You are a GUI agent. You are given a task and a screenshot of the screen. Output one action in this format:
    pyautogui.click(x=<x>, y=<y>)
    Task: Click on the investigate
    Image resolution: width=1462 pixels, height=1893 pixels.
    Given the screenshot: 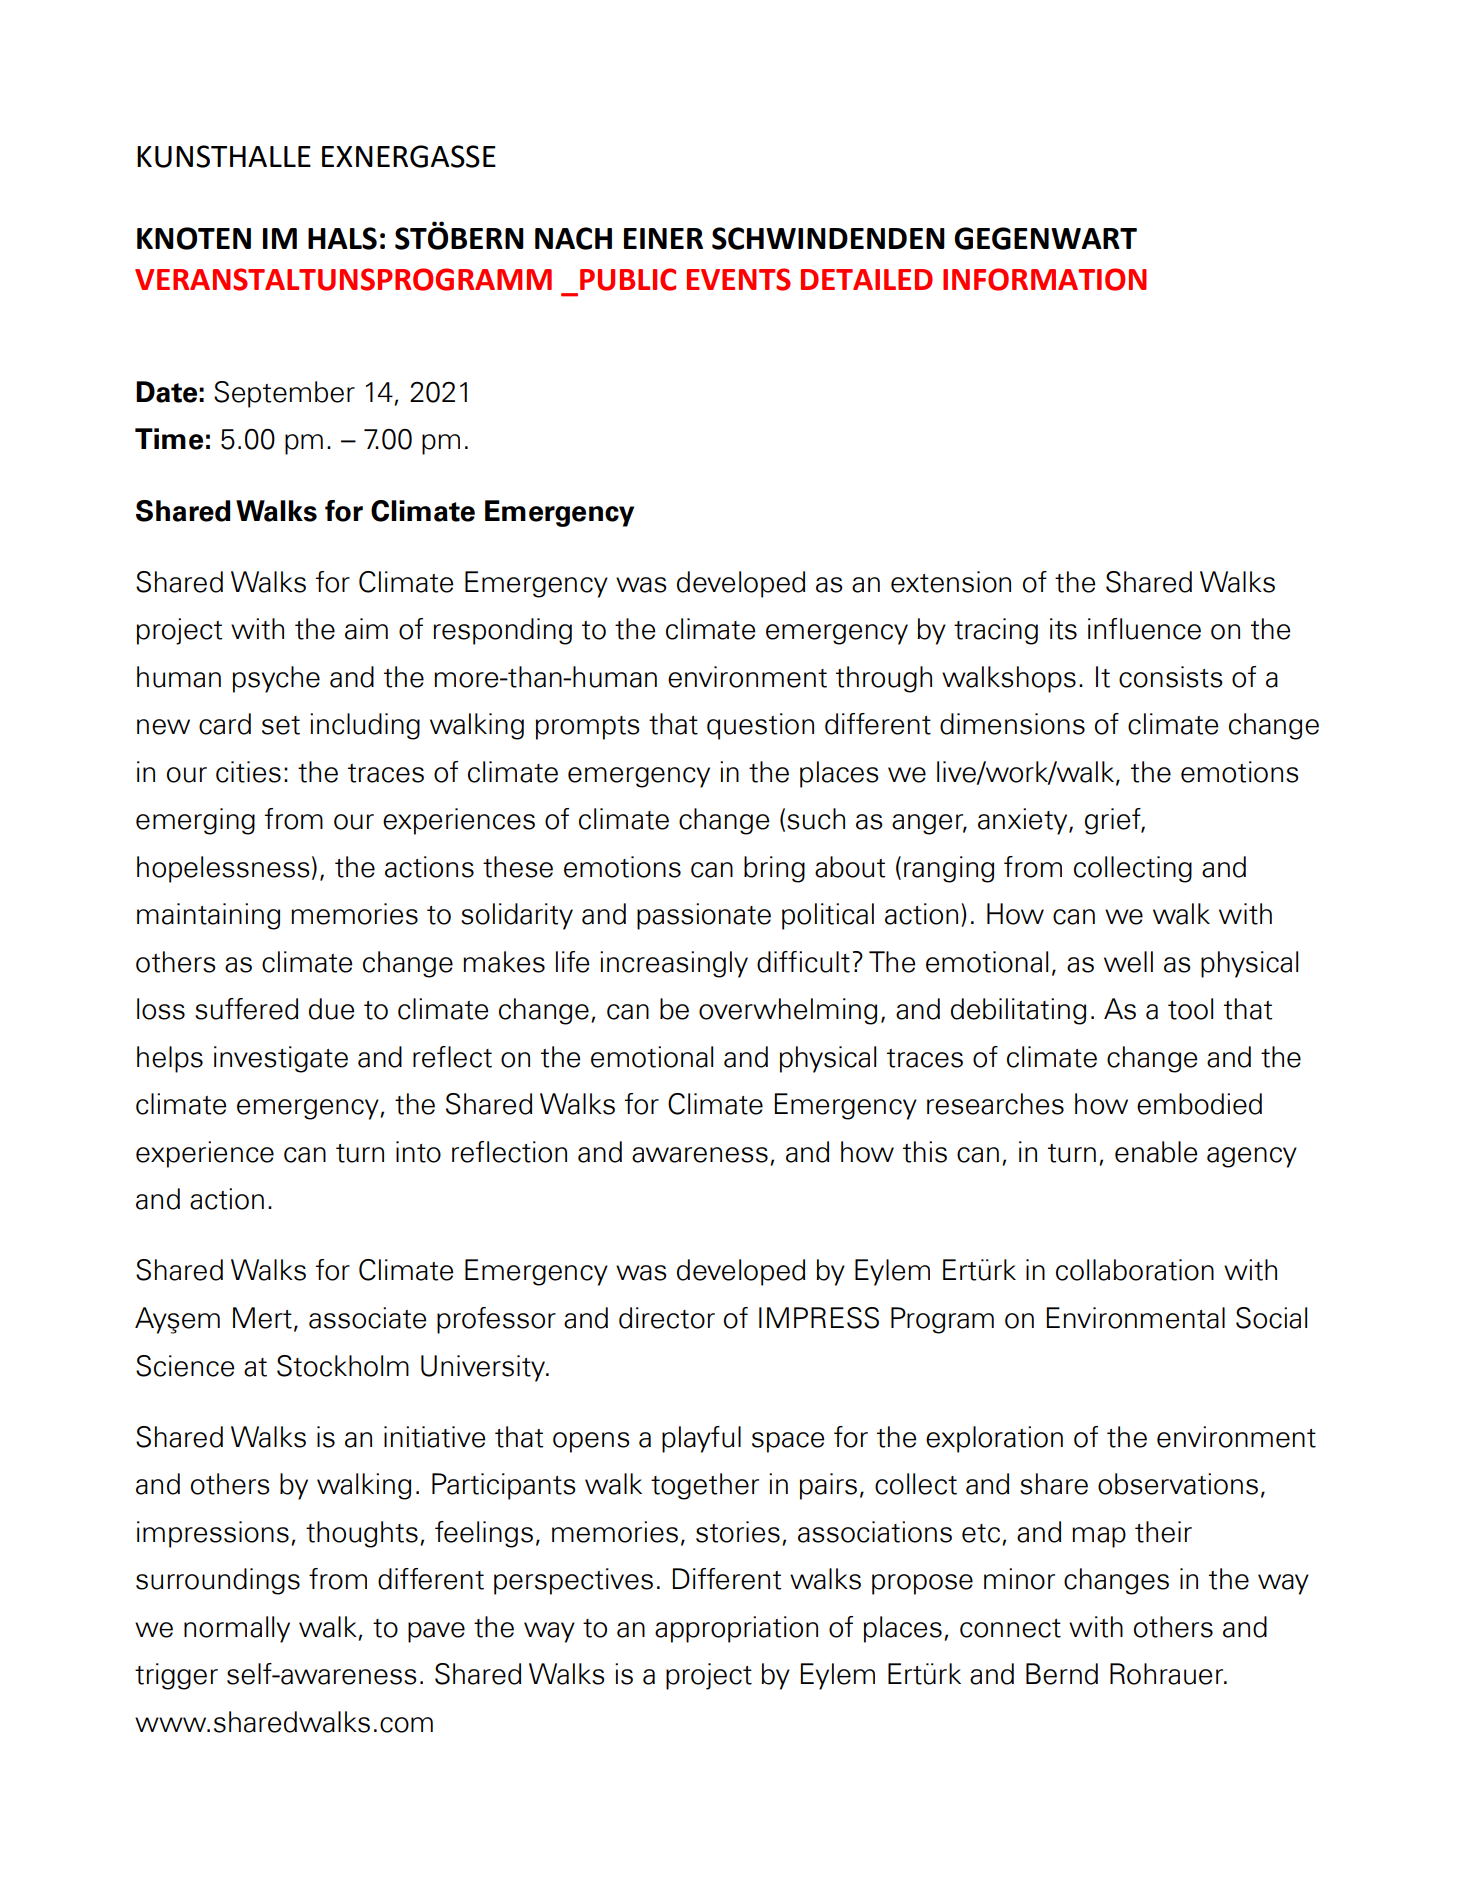 What is the action you would take?
    pyautogui.click(x=281, y=1059)
